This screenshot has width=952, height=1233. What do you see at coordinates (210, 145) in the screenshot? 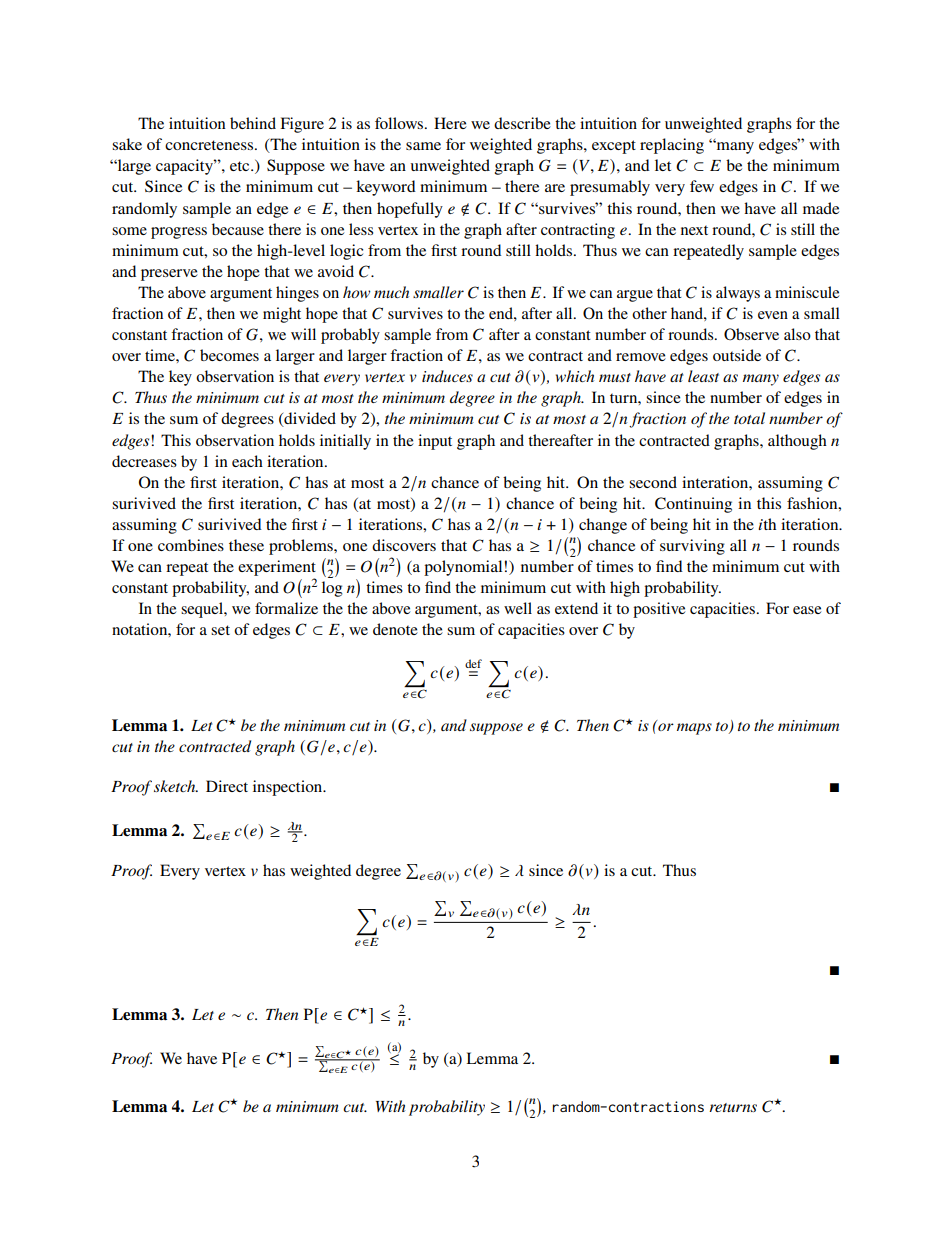
I see `concreteness` at bounding box center [210, 145].
